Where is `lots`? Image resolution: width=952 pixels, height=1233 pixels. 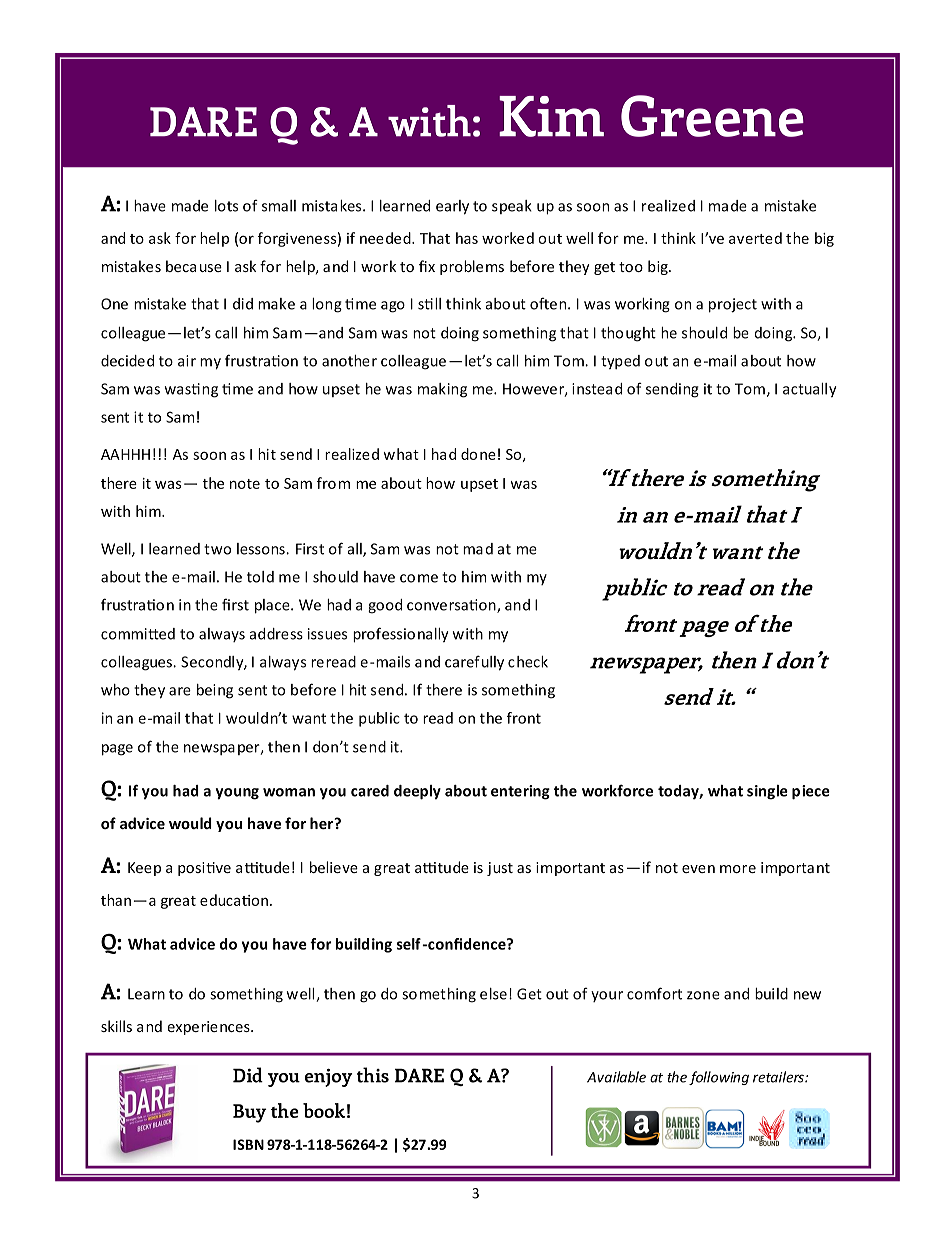
lots is located at coordinates (226, 206).
